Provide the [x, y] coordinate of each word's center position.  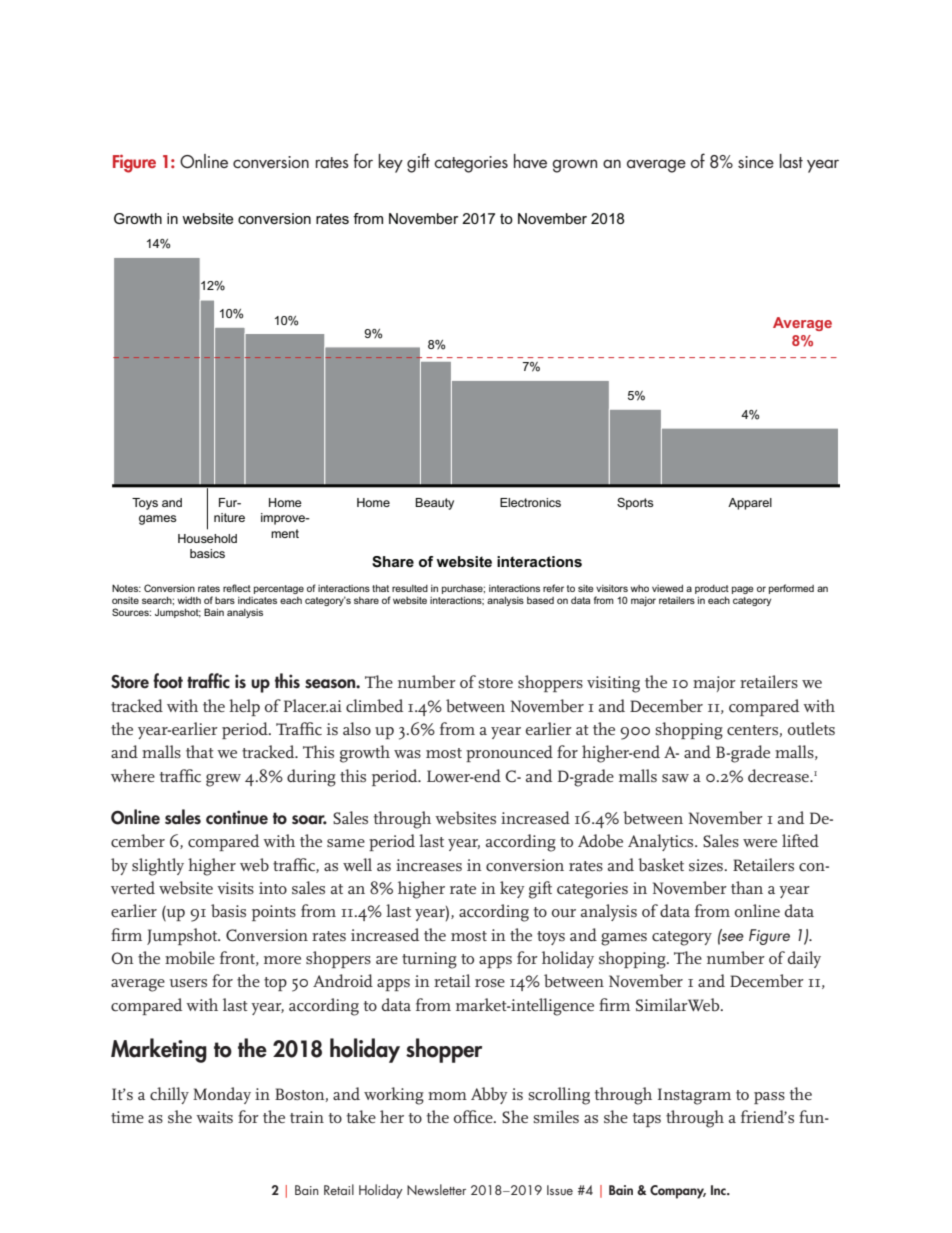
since [756, 162]
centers [752, 730]
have [530, 161]
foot [168, 681]
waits [214, 1117]
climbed [374, 706]
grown [575, 166]
